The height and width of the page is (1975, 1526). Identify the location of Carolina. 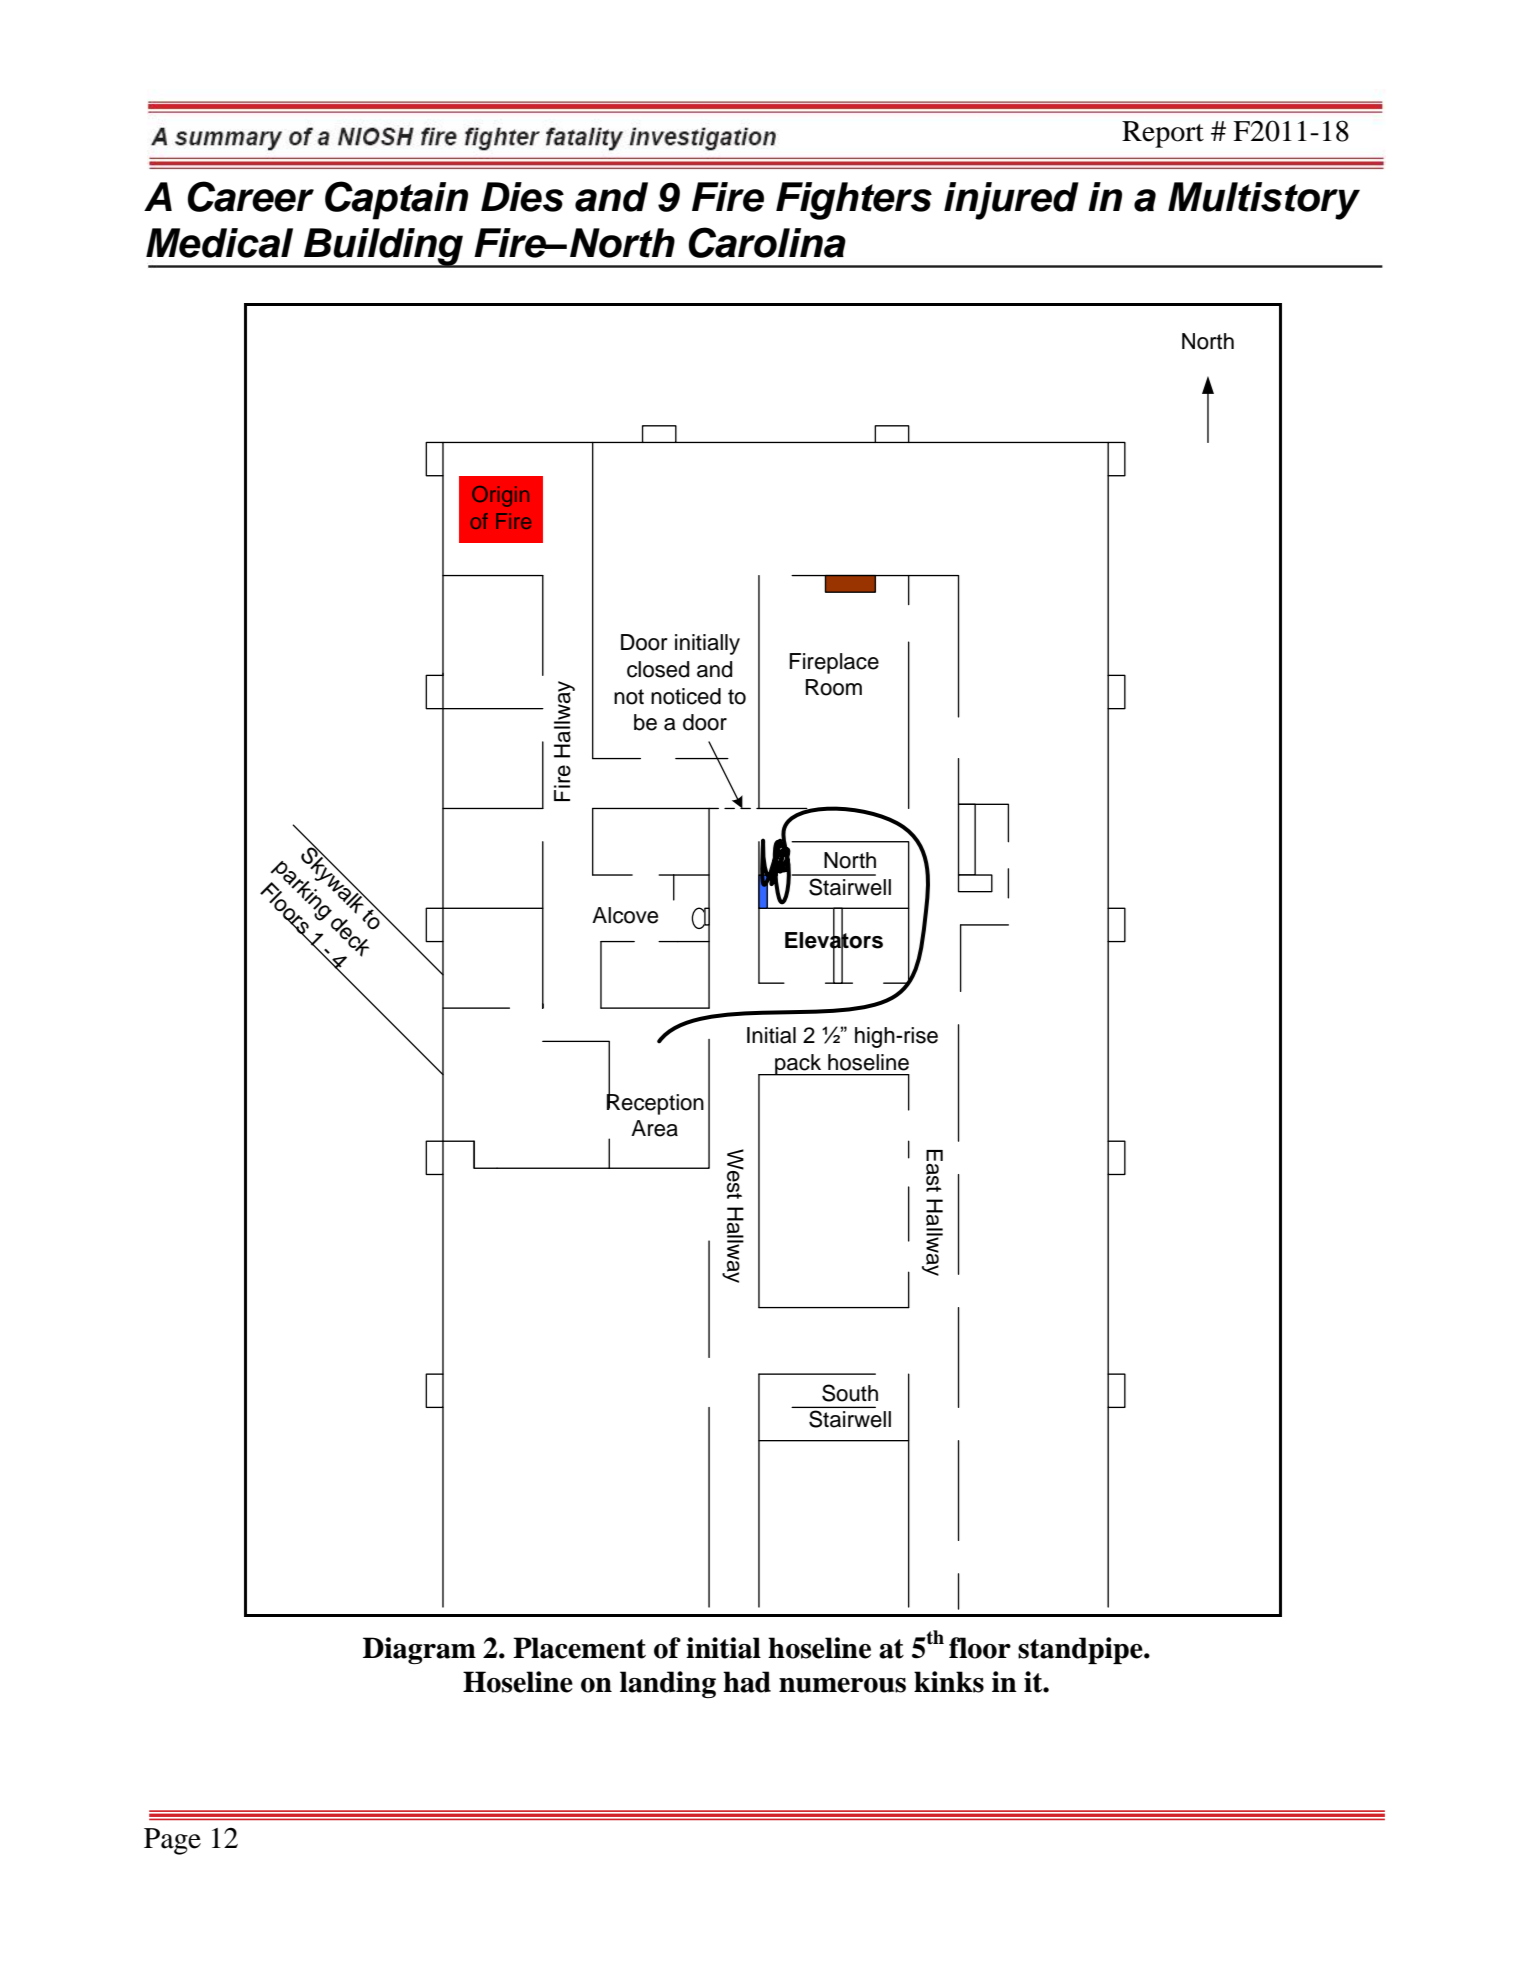
(767, 242).
